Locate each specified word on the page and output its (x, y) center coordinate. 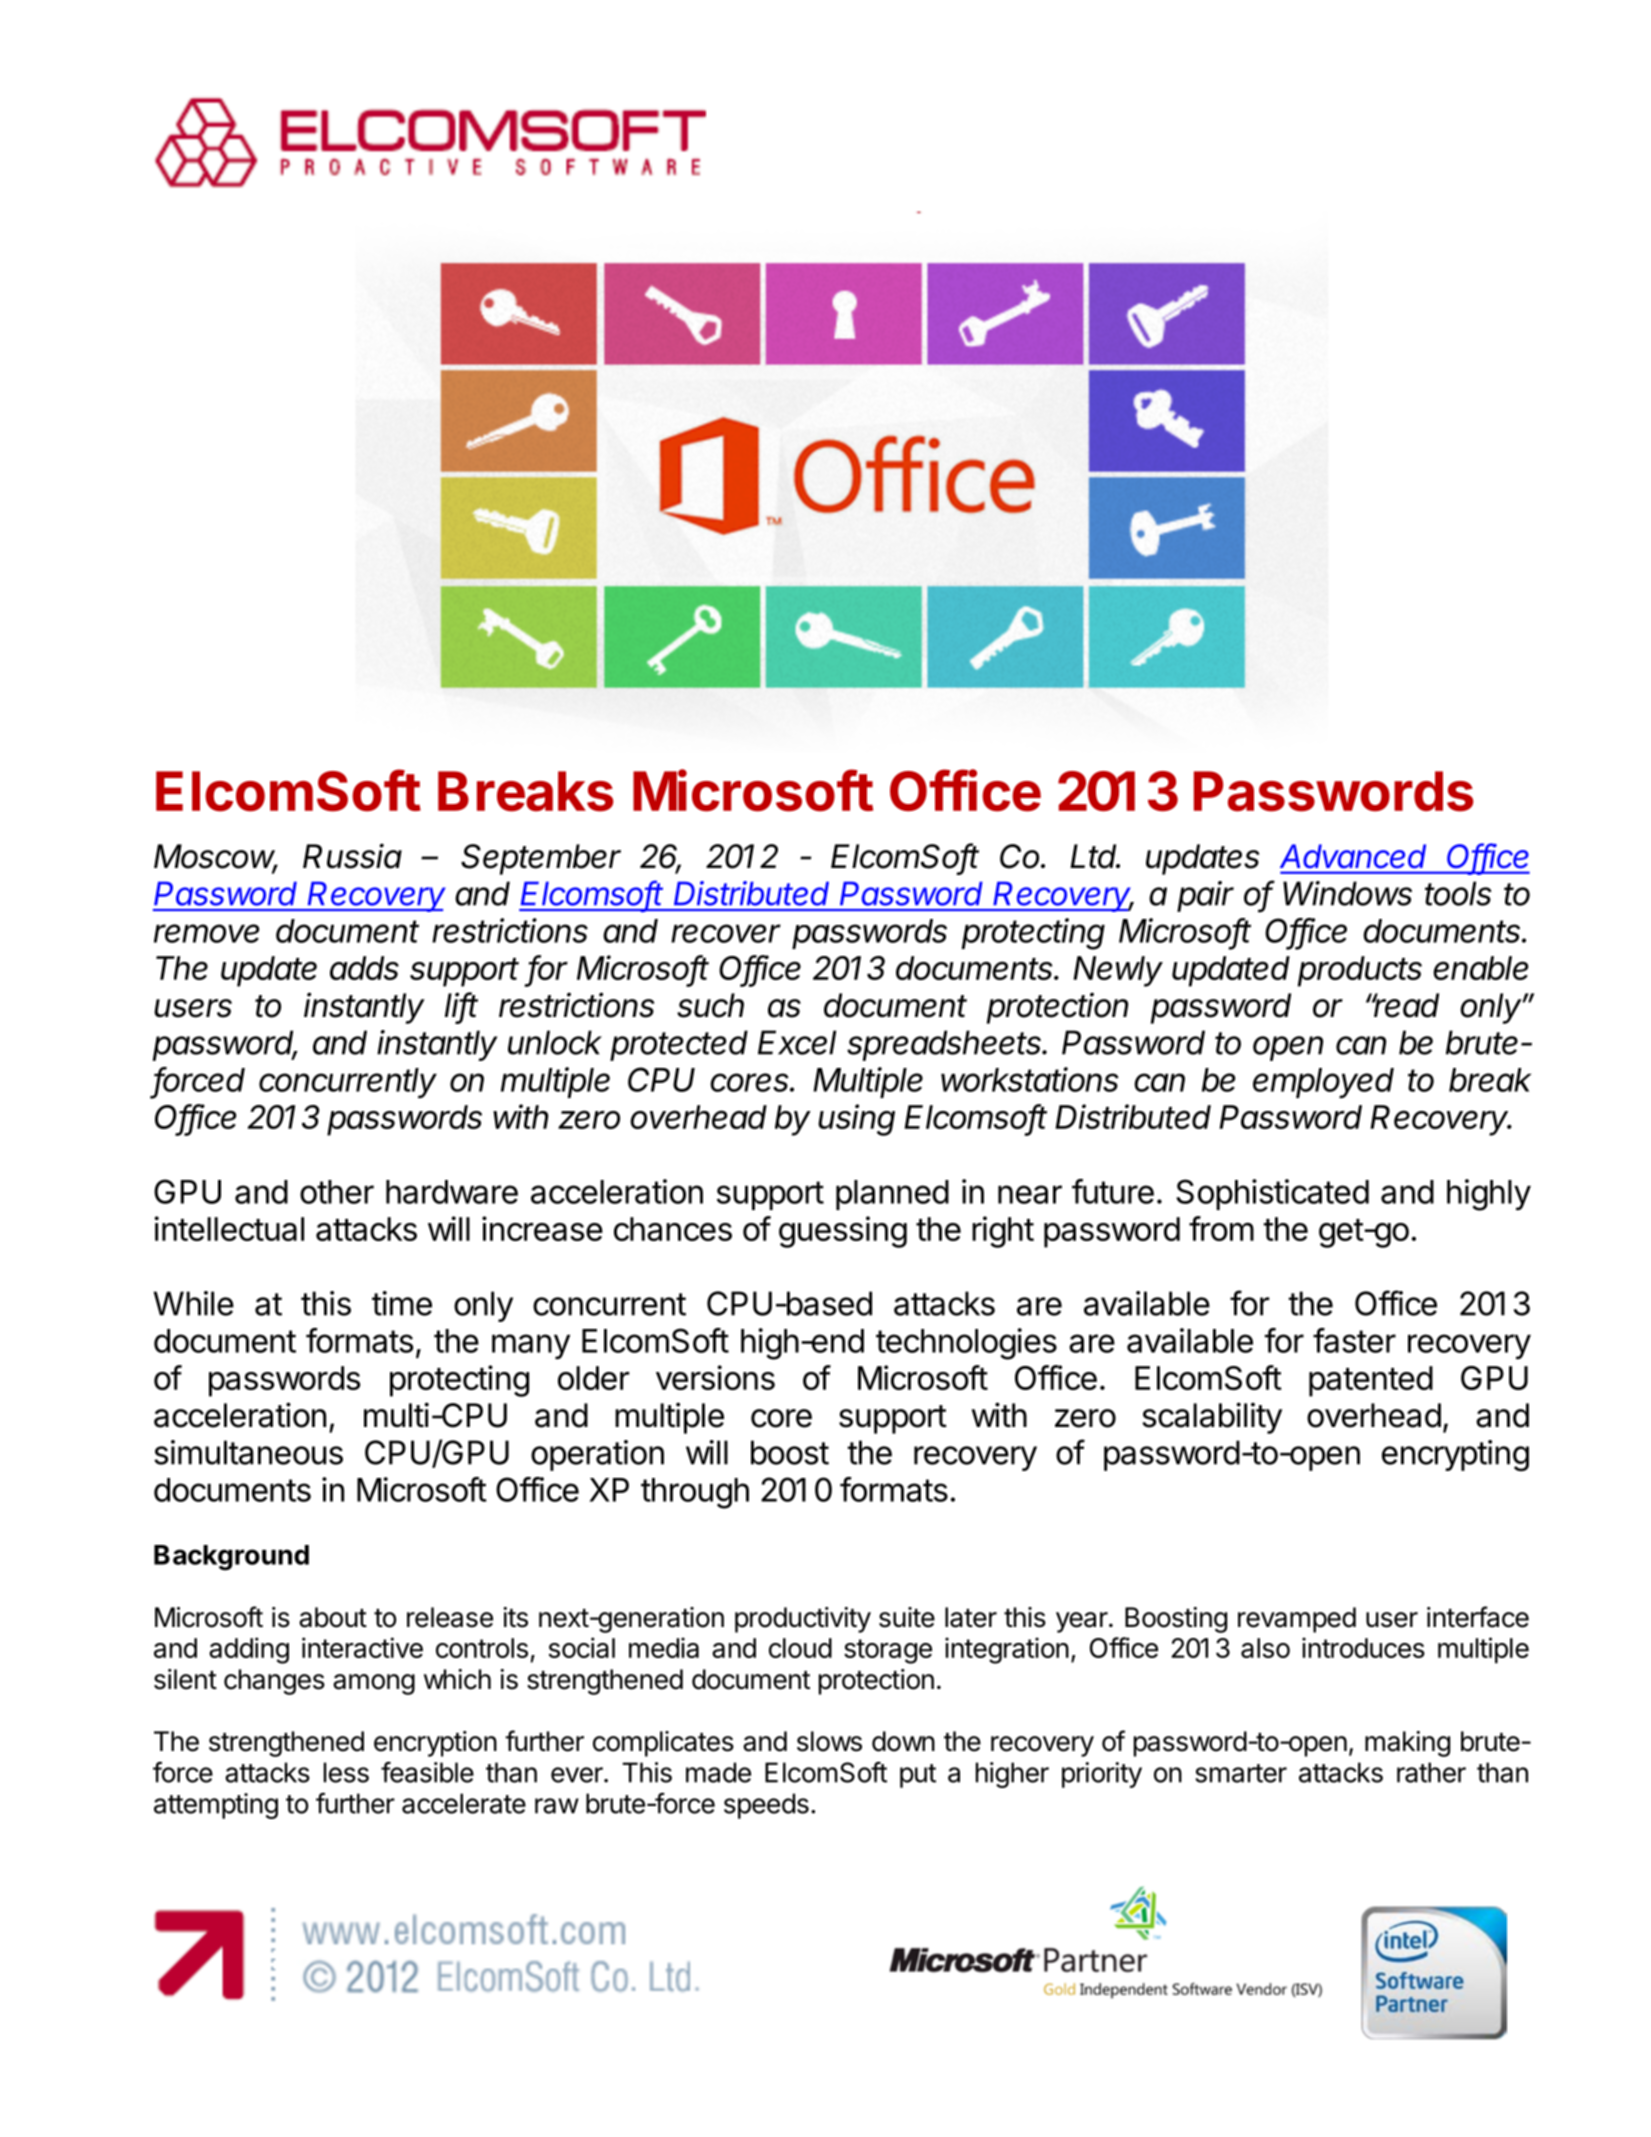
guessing (843, 1232)
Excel (797, 1042)
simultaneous (248, 1452)
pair (1205, 896)
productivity (803, 1620)
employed (1323, 1083)
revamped (1297, 1620)
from (1221, 1228)
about (333, 1617)
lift (461, 1006)
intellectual (229, 1228)
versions (715, 1377)
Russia (352, 856)
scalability (1212, 1418)
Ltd (1095, 856)
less (346, 1772)
